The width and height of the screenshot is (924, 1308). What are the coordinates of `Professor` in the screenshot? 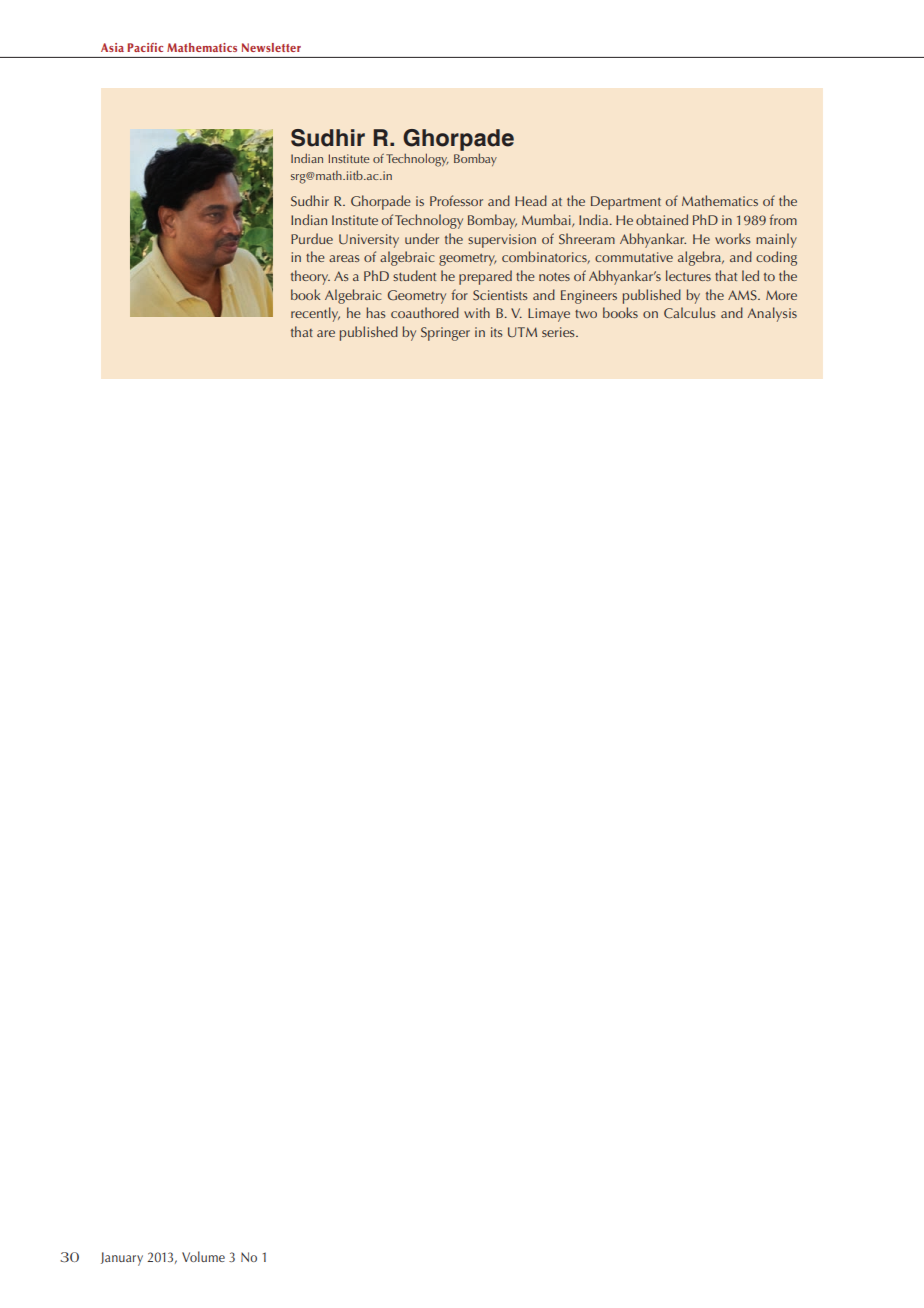 It's located at (456, 200).
